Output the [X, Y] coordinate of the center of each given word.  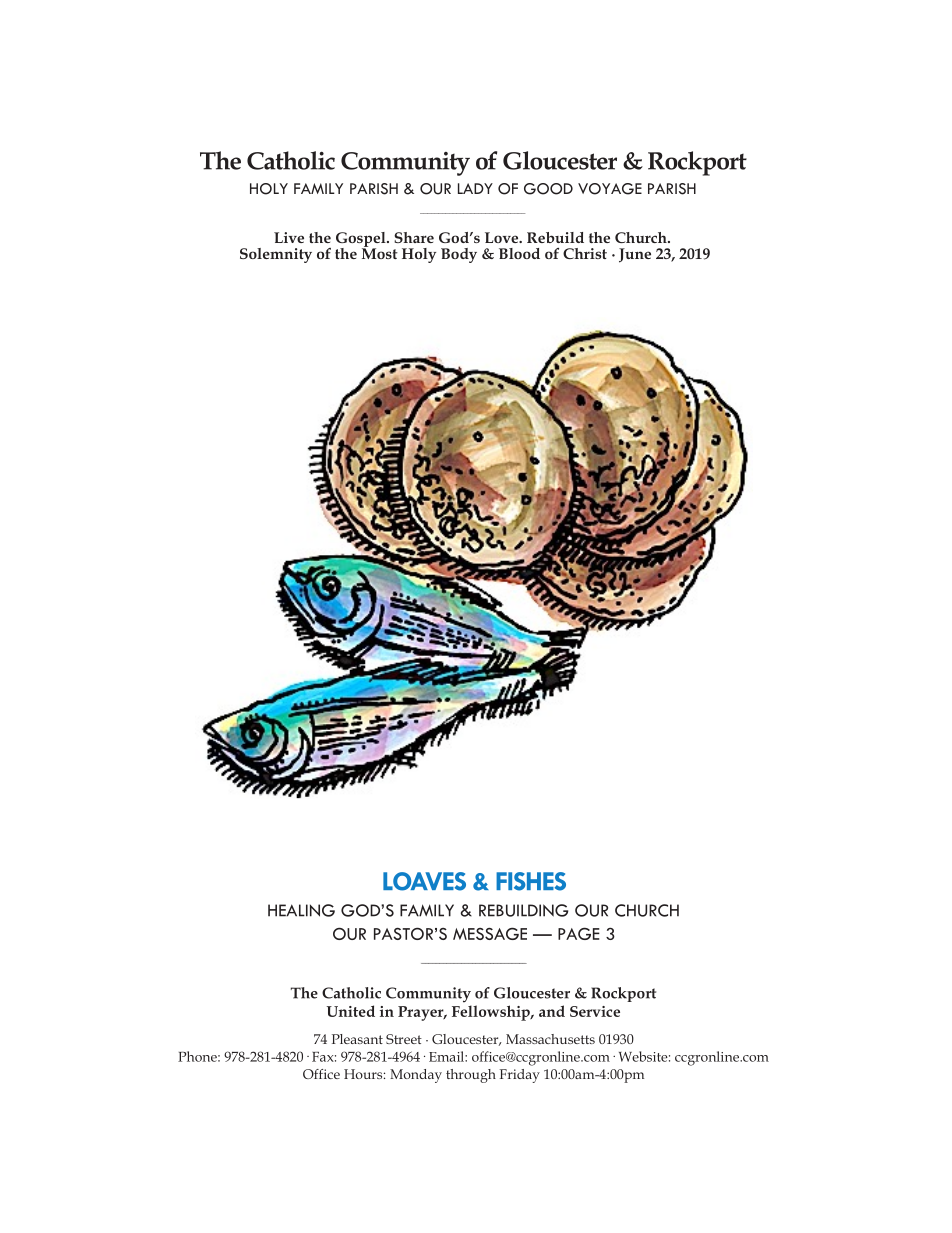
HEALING [301, 910]
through [471, 1076]
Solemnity [276, 255]
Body [459, 255]
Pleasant [357, 1039]
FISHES [531, 881]
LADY [475, 188]
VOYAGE [610, 189]
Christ [585, 253]
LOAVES [424, 881]
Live [289, 237]
